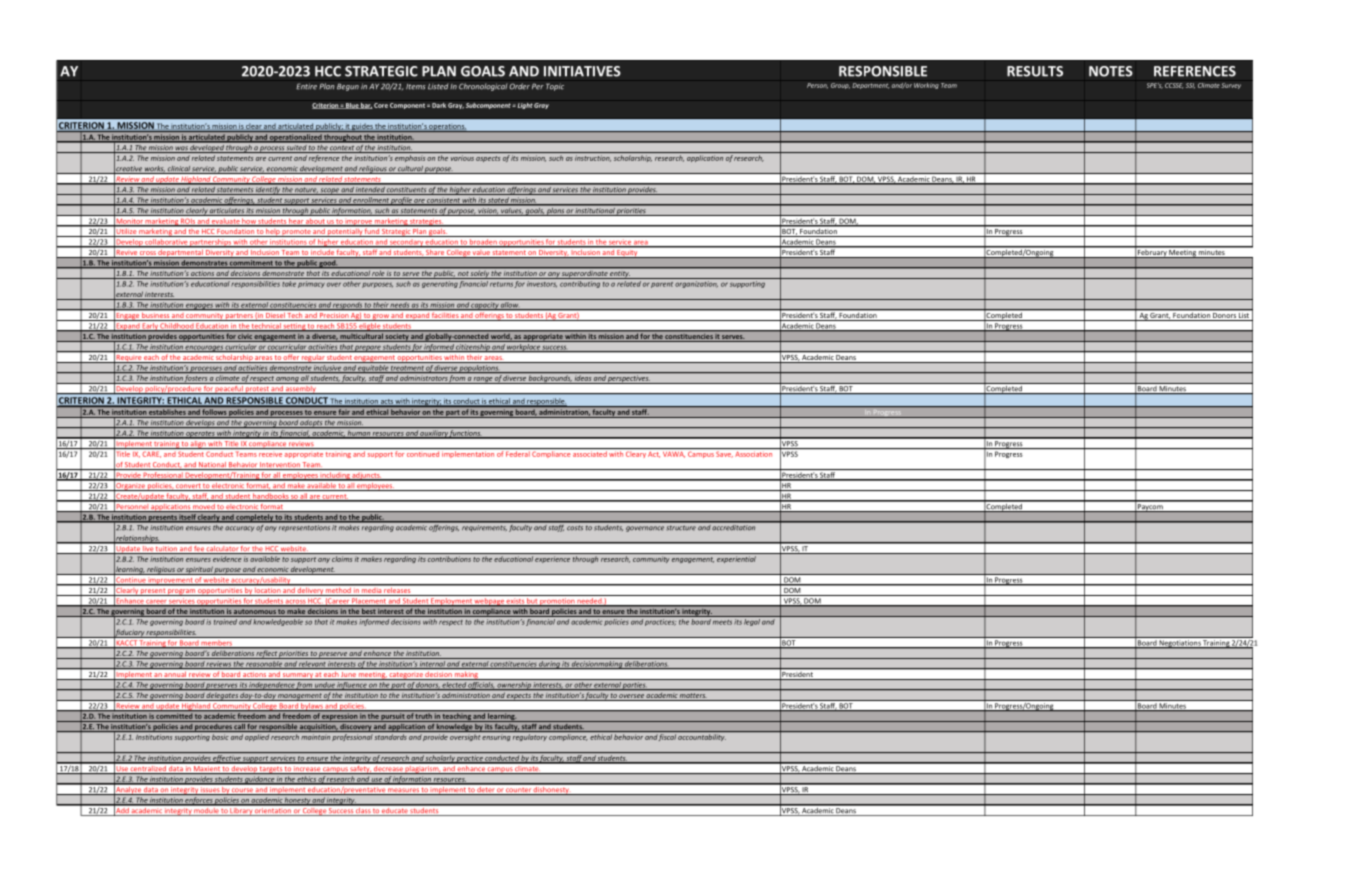  What do you see at coordinates (753, 454) in the document?
I see `Association` at bounding box center [753, 454].
